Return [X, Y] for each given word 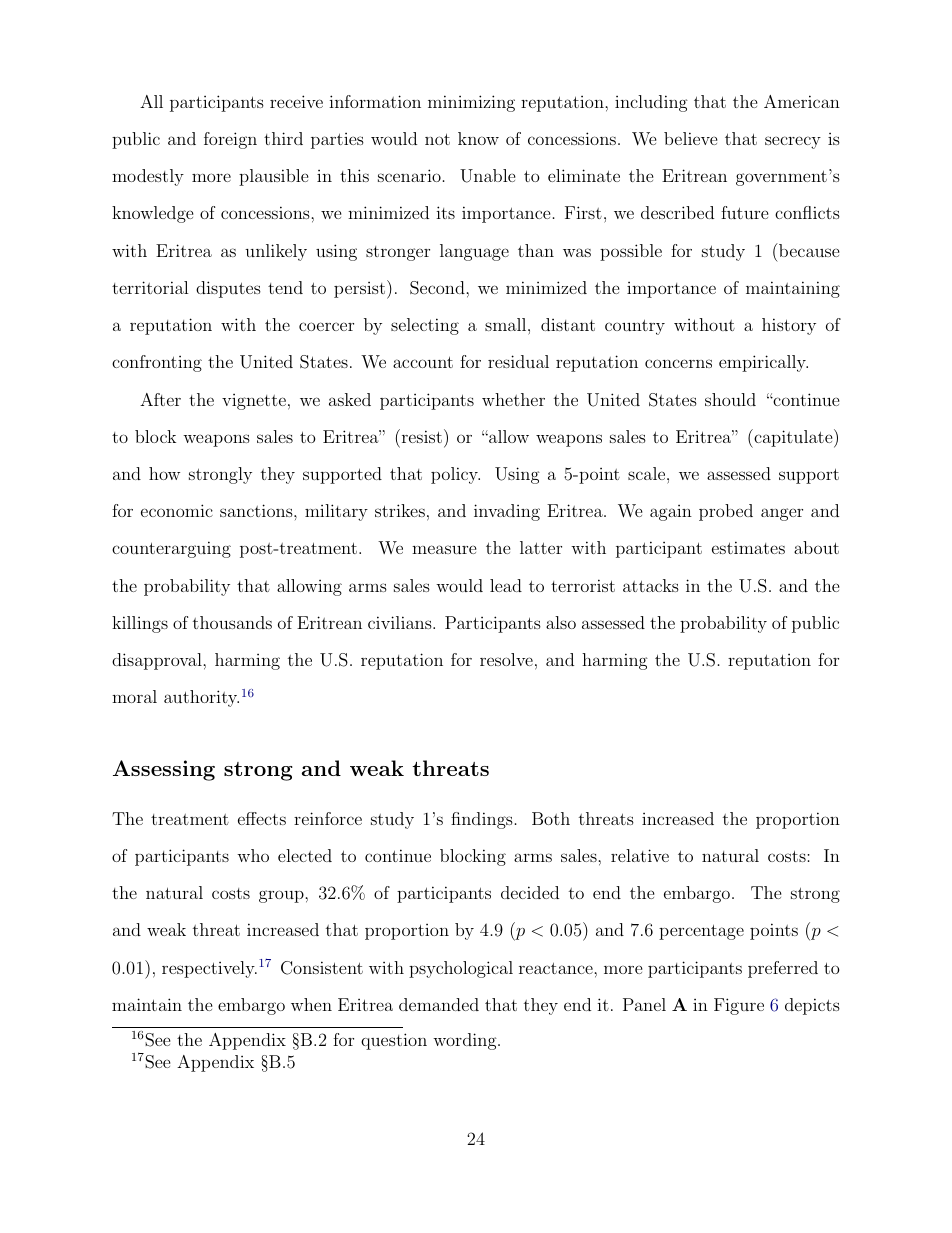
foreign [230, 140]
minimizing [471, 103]
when [311, 1004]
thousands [232, 622]
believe [691, 138]
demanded [439, 1004]
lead [506, 585]
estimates [748, 547]
